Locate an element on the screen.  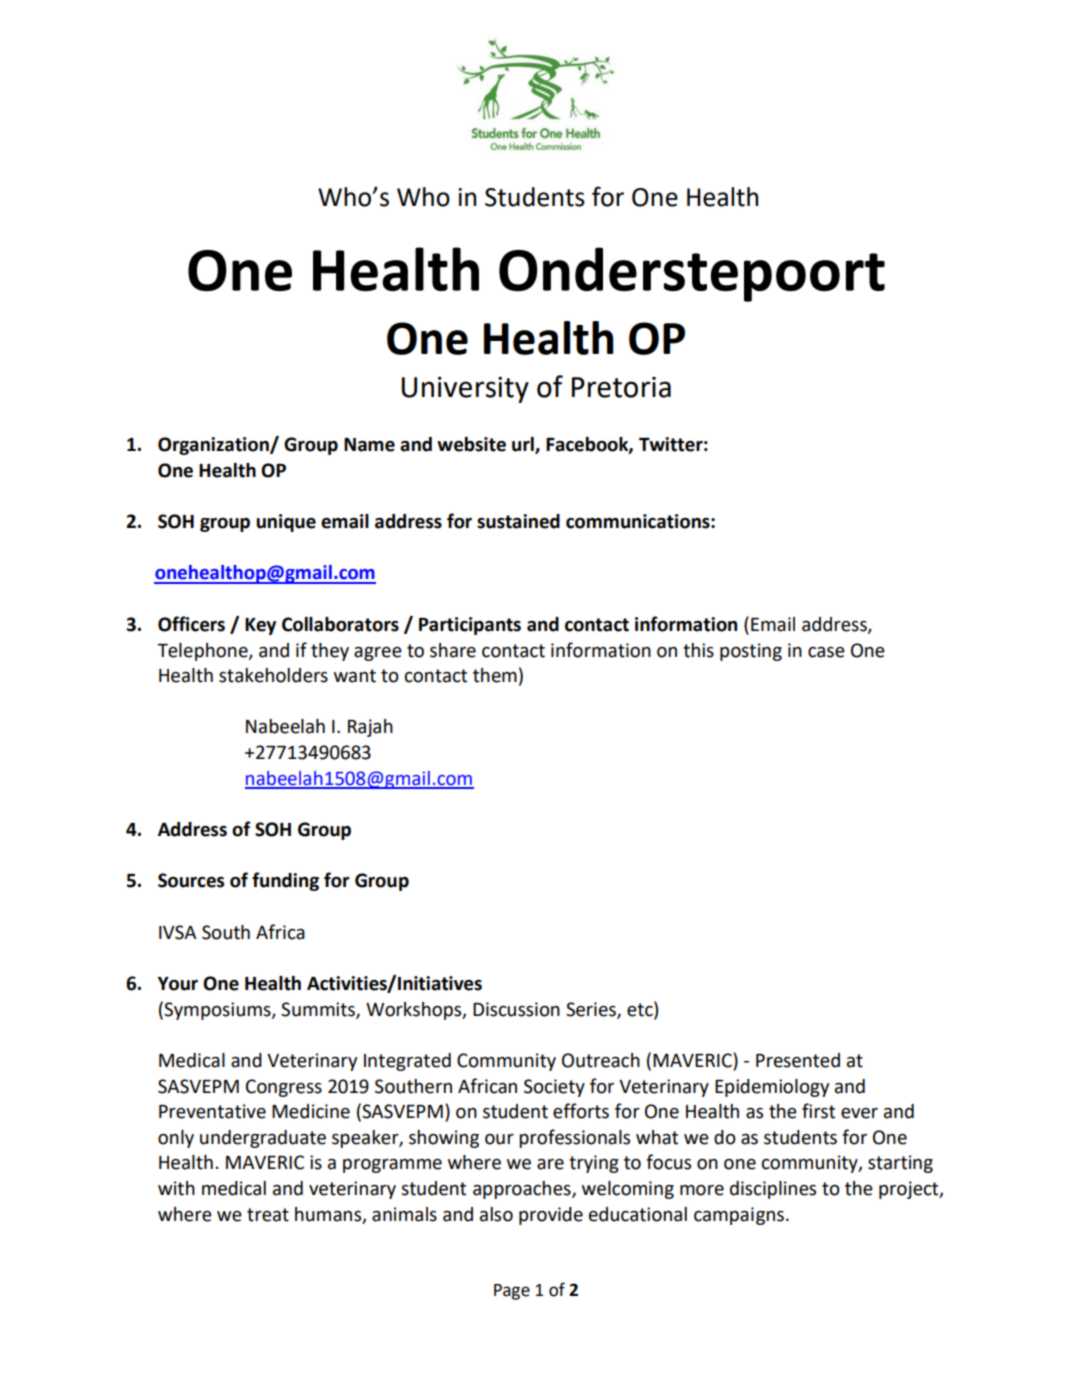
campaigns is located at coordinates (739, 1216).
